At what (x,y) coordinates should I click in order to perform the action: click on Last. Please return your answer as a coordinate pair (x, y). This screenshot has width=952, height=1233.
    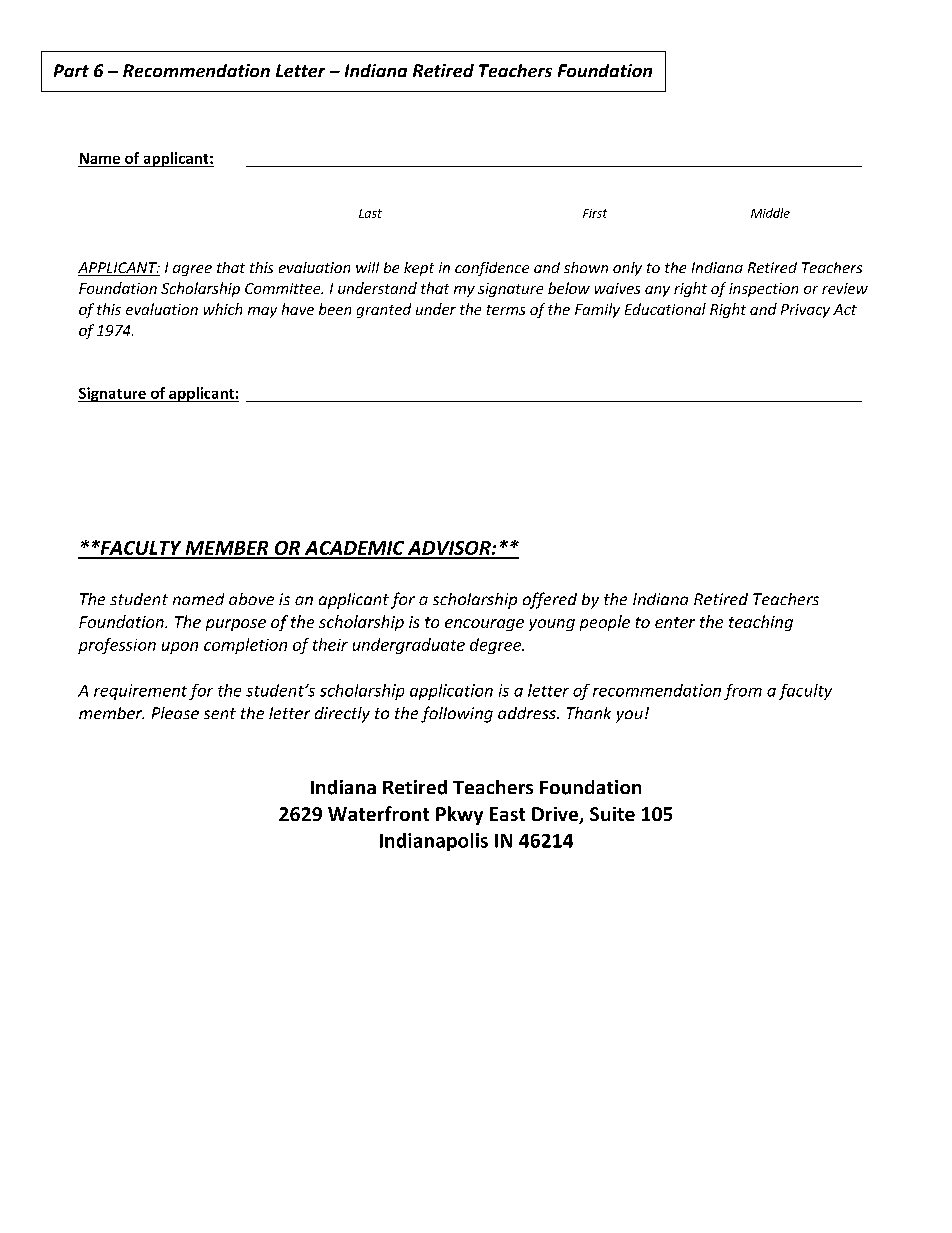
    Looking at the image, I should click on (370, 213).
